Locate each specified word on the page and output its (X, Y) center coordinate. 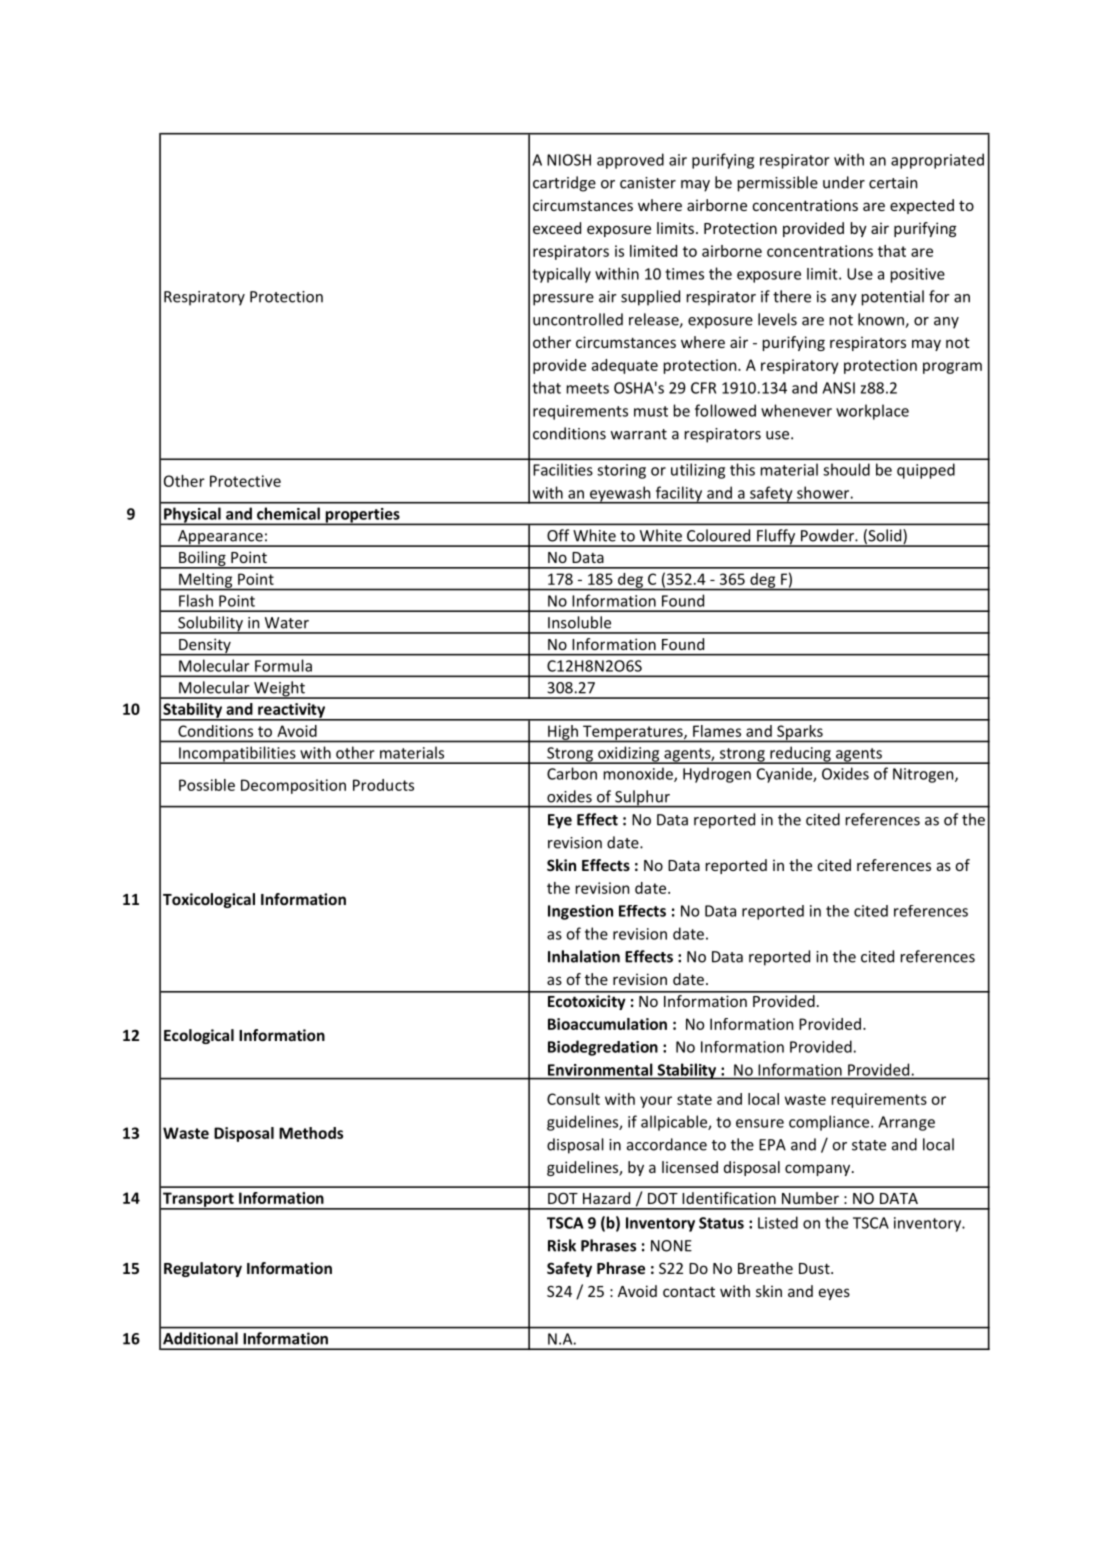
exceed (557, 228)
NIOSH (569, 160)
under (844, 182)
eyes (834, 1294)
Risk (562, 1245)
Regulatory (203, 1269)
